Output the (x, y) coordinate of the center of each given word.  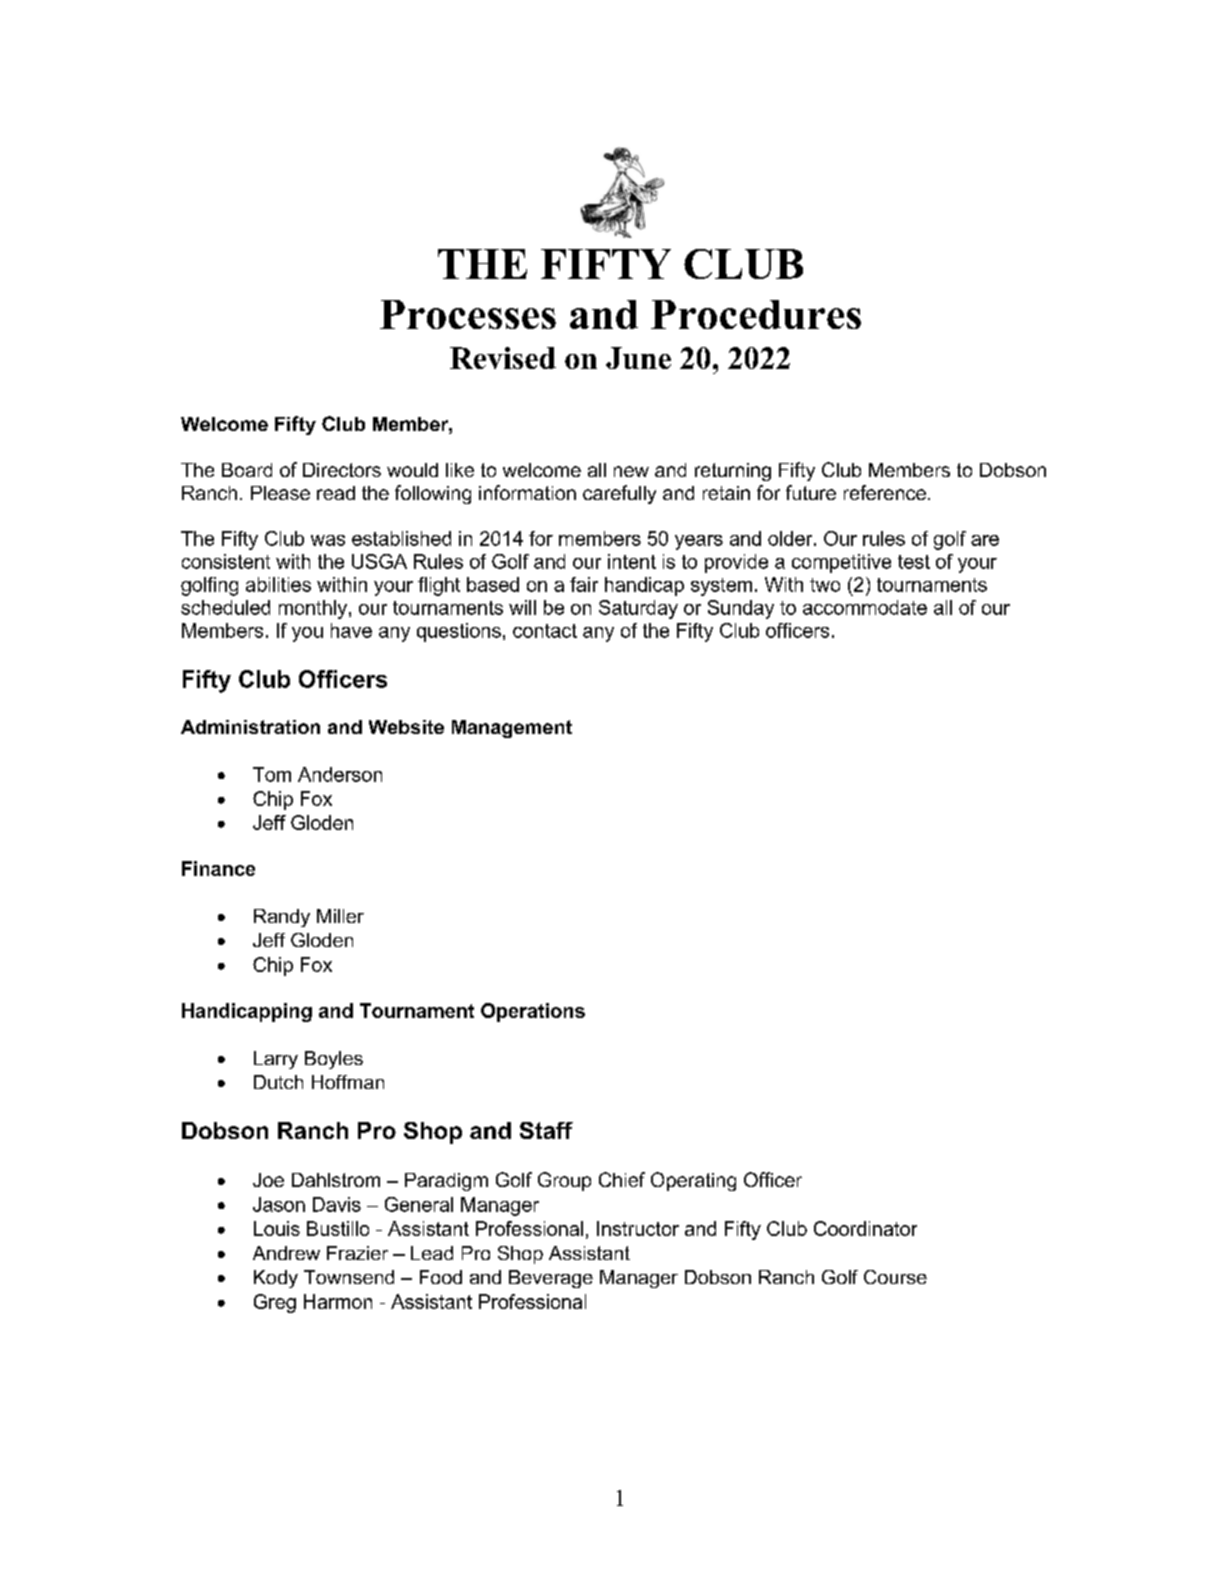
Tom (272, 774)
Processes (468, 314)
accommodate (865, 607)
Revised (503, 358)
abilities (278, 584)
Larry (276, 1060)
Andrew (286, 1253)
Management (512, 729)
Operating (693, 1181)
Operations (533, 1012)
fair (584, 584)
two (825, 585)
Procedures (756, 314)
